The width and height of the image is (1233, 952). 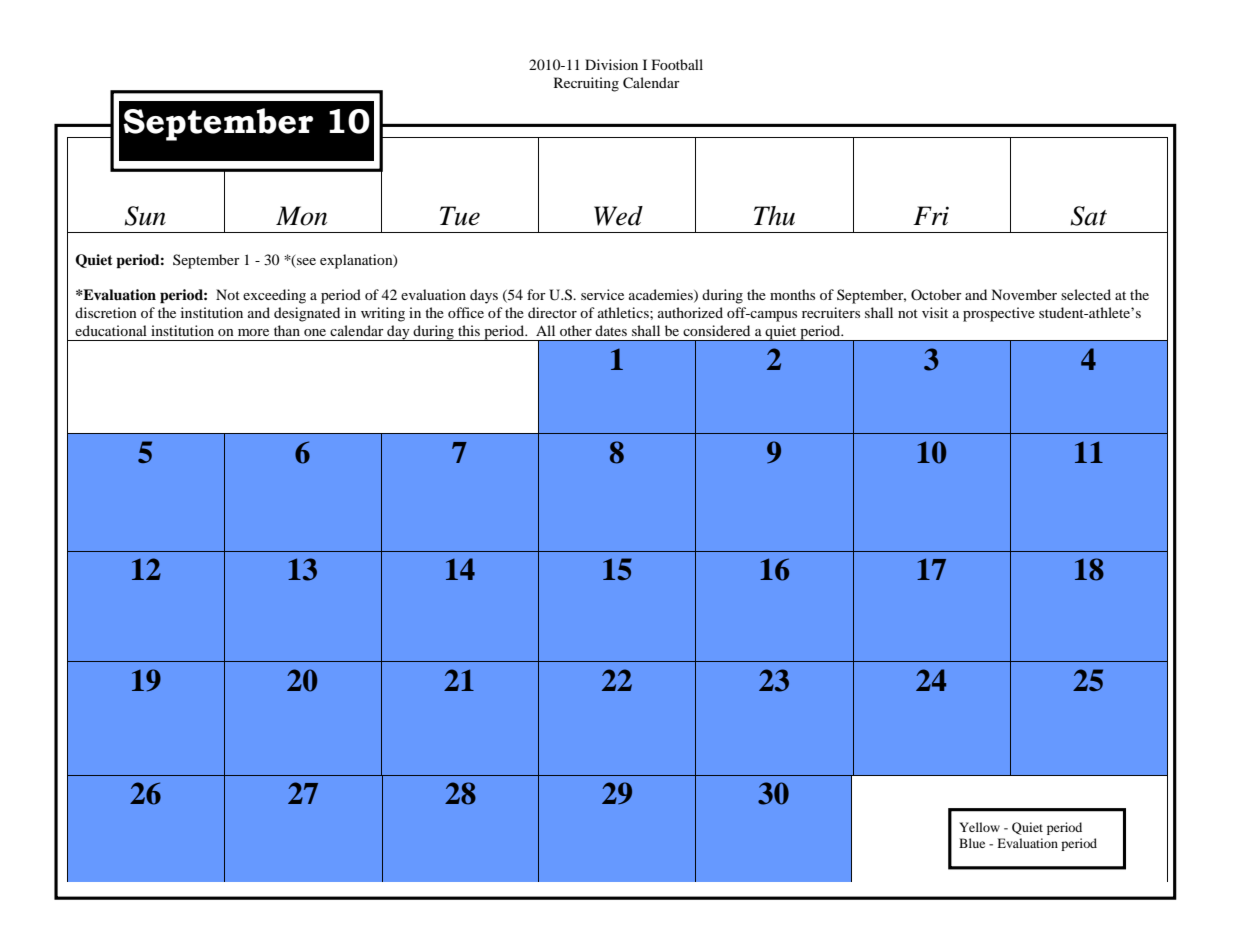 What do you see at coordinates (145, 216) in the image?
I see `Sun` at bounding box center [145, 216].
